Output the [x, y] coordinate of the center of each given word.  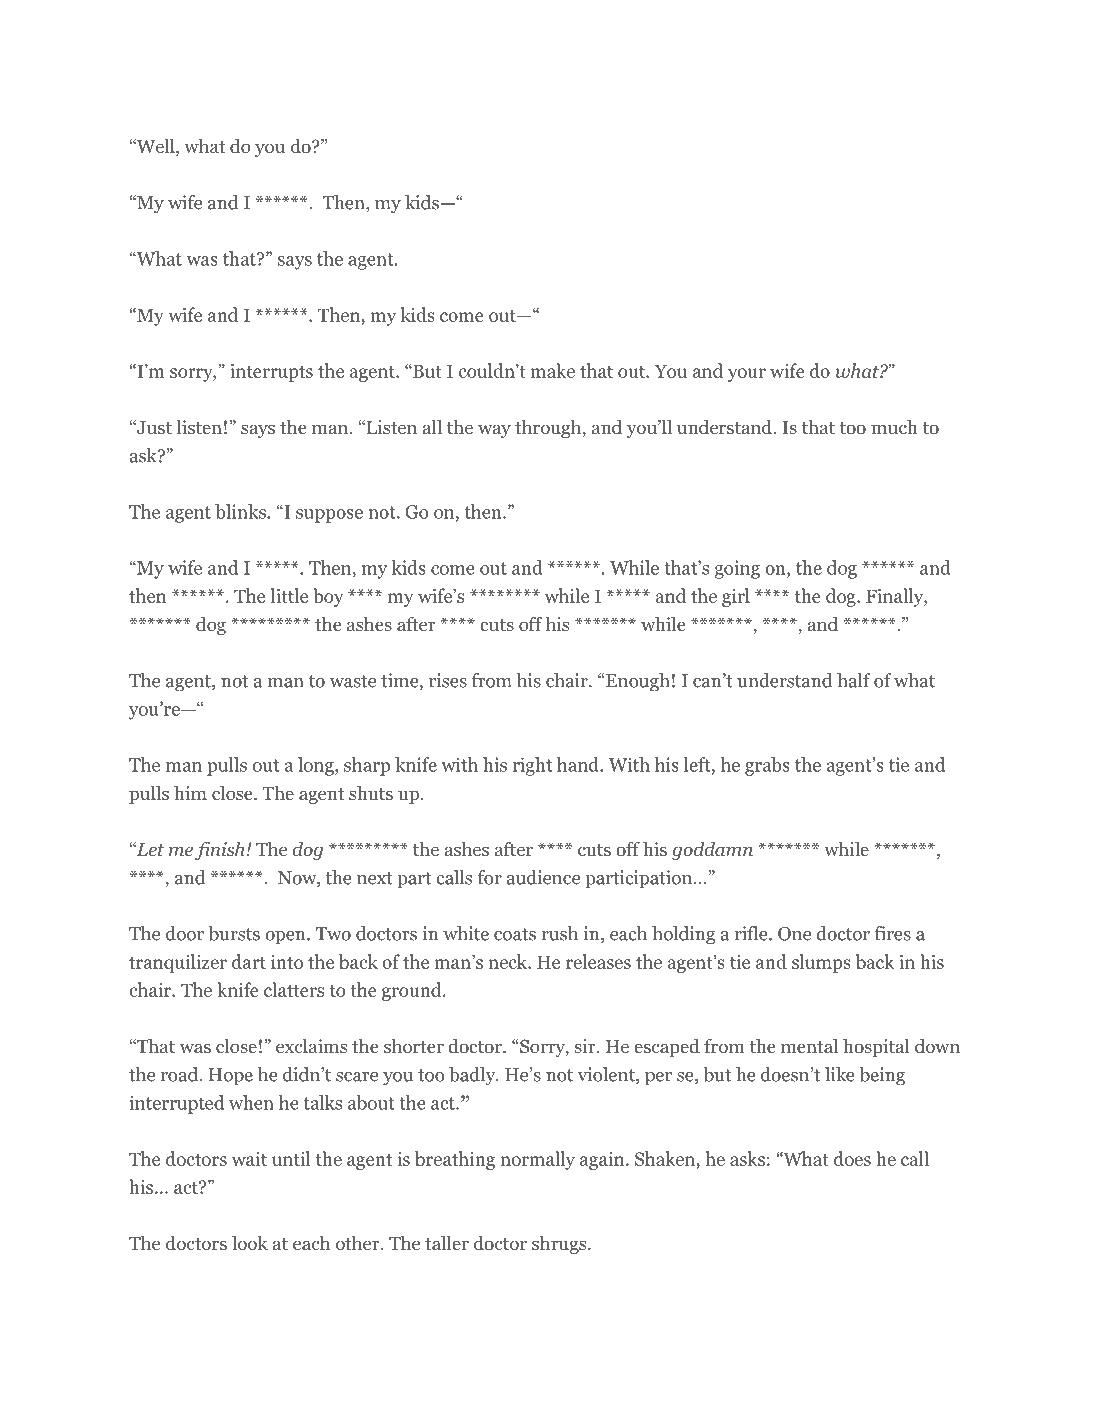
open [286, 938]
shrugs [560, 1244]
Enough [638, 682]
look [250, 1243]
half [854, 680]
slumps [821, 963]
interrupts [271, 373]
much [894, 426]
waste [353, 681]
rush [559, 933]
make [553, 370]
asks [747, 1158]
